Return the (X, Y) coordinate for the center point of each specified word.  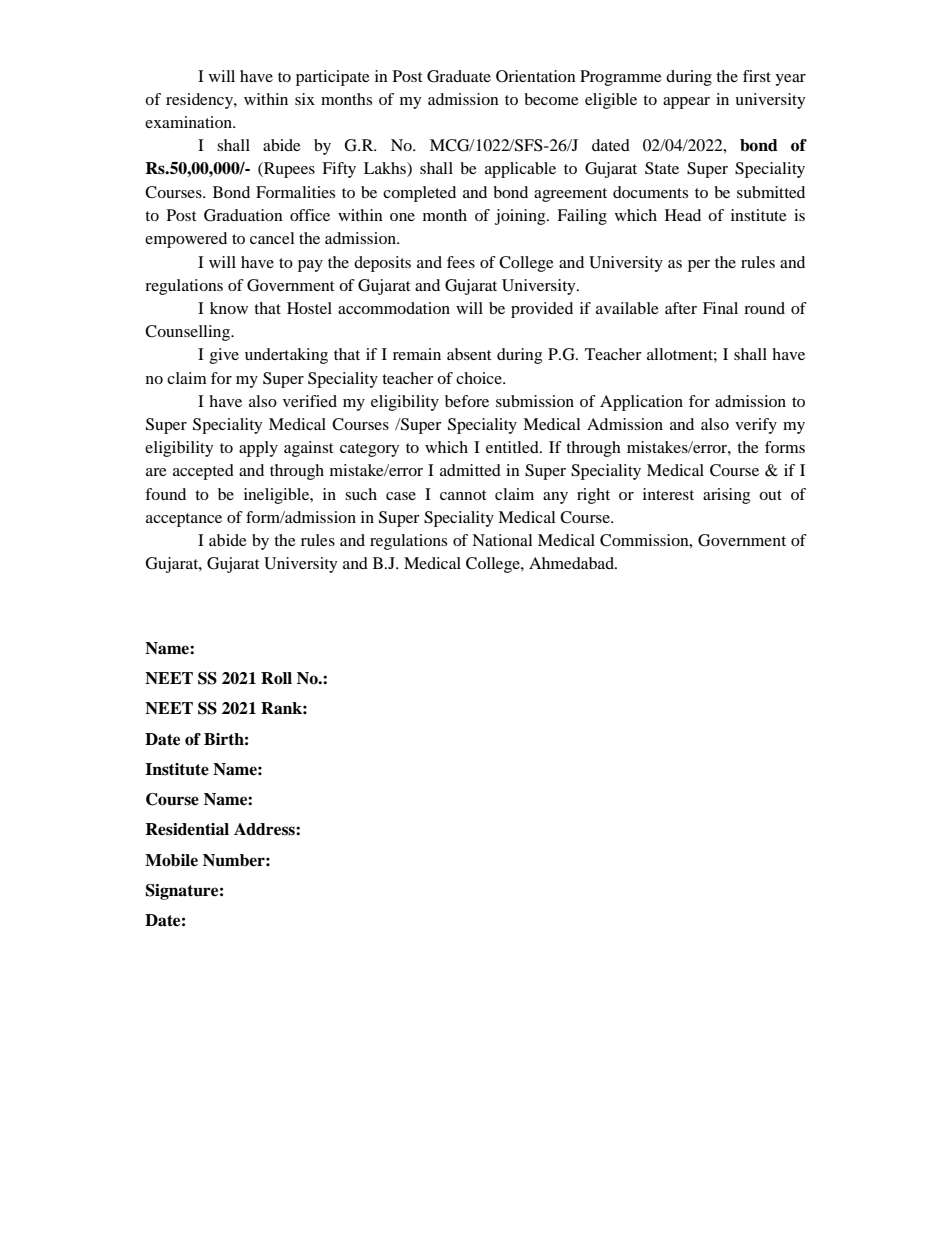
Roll (276, 678)
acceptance (184, 520)
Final (720, 308)
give (224, 356)
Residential (187, 829)
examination (190, 122)
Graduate (459, 76)
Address (265, 829)
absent (469, 354)
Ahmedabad (572, 563)
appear (686, 103)
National (502, 540)
